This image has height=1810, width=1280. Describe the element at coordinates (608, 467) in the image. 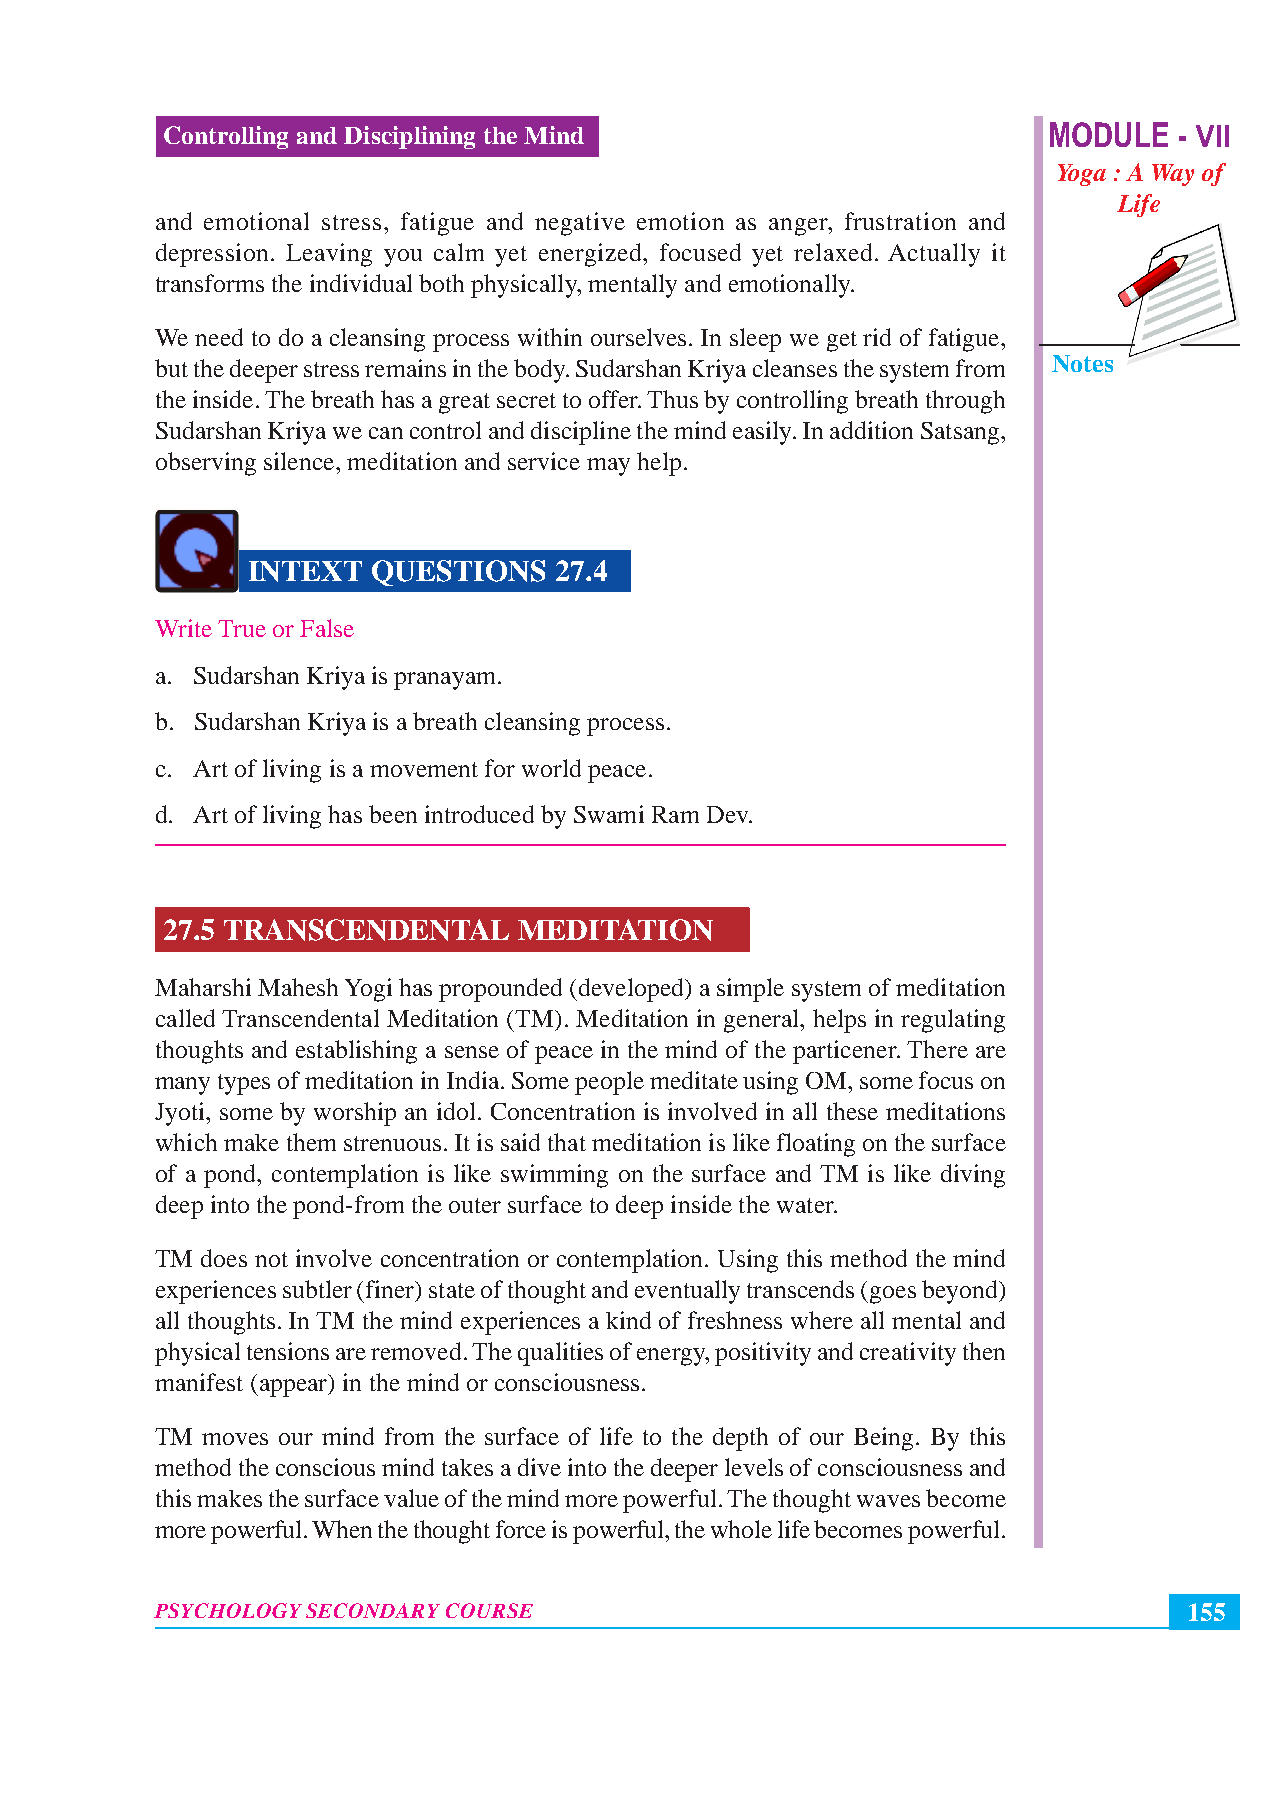

I see `may` at that location.
